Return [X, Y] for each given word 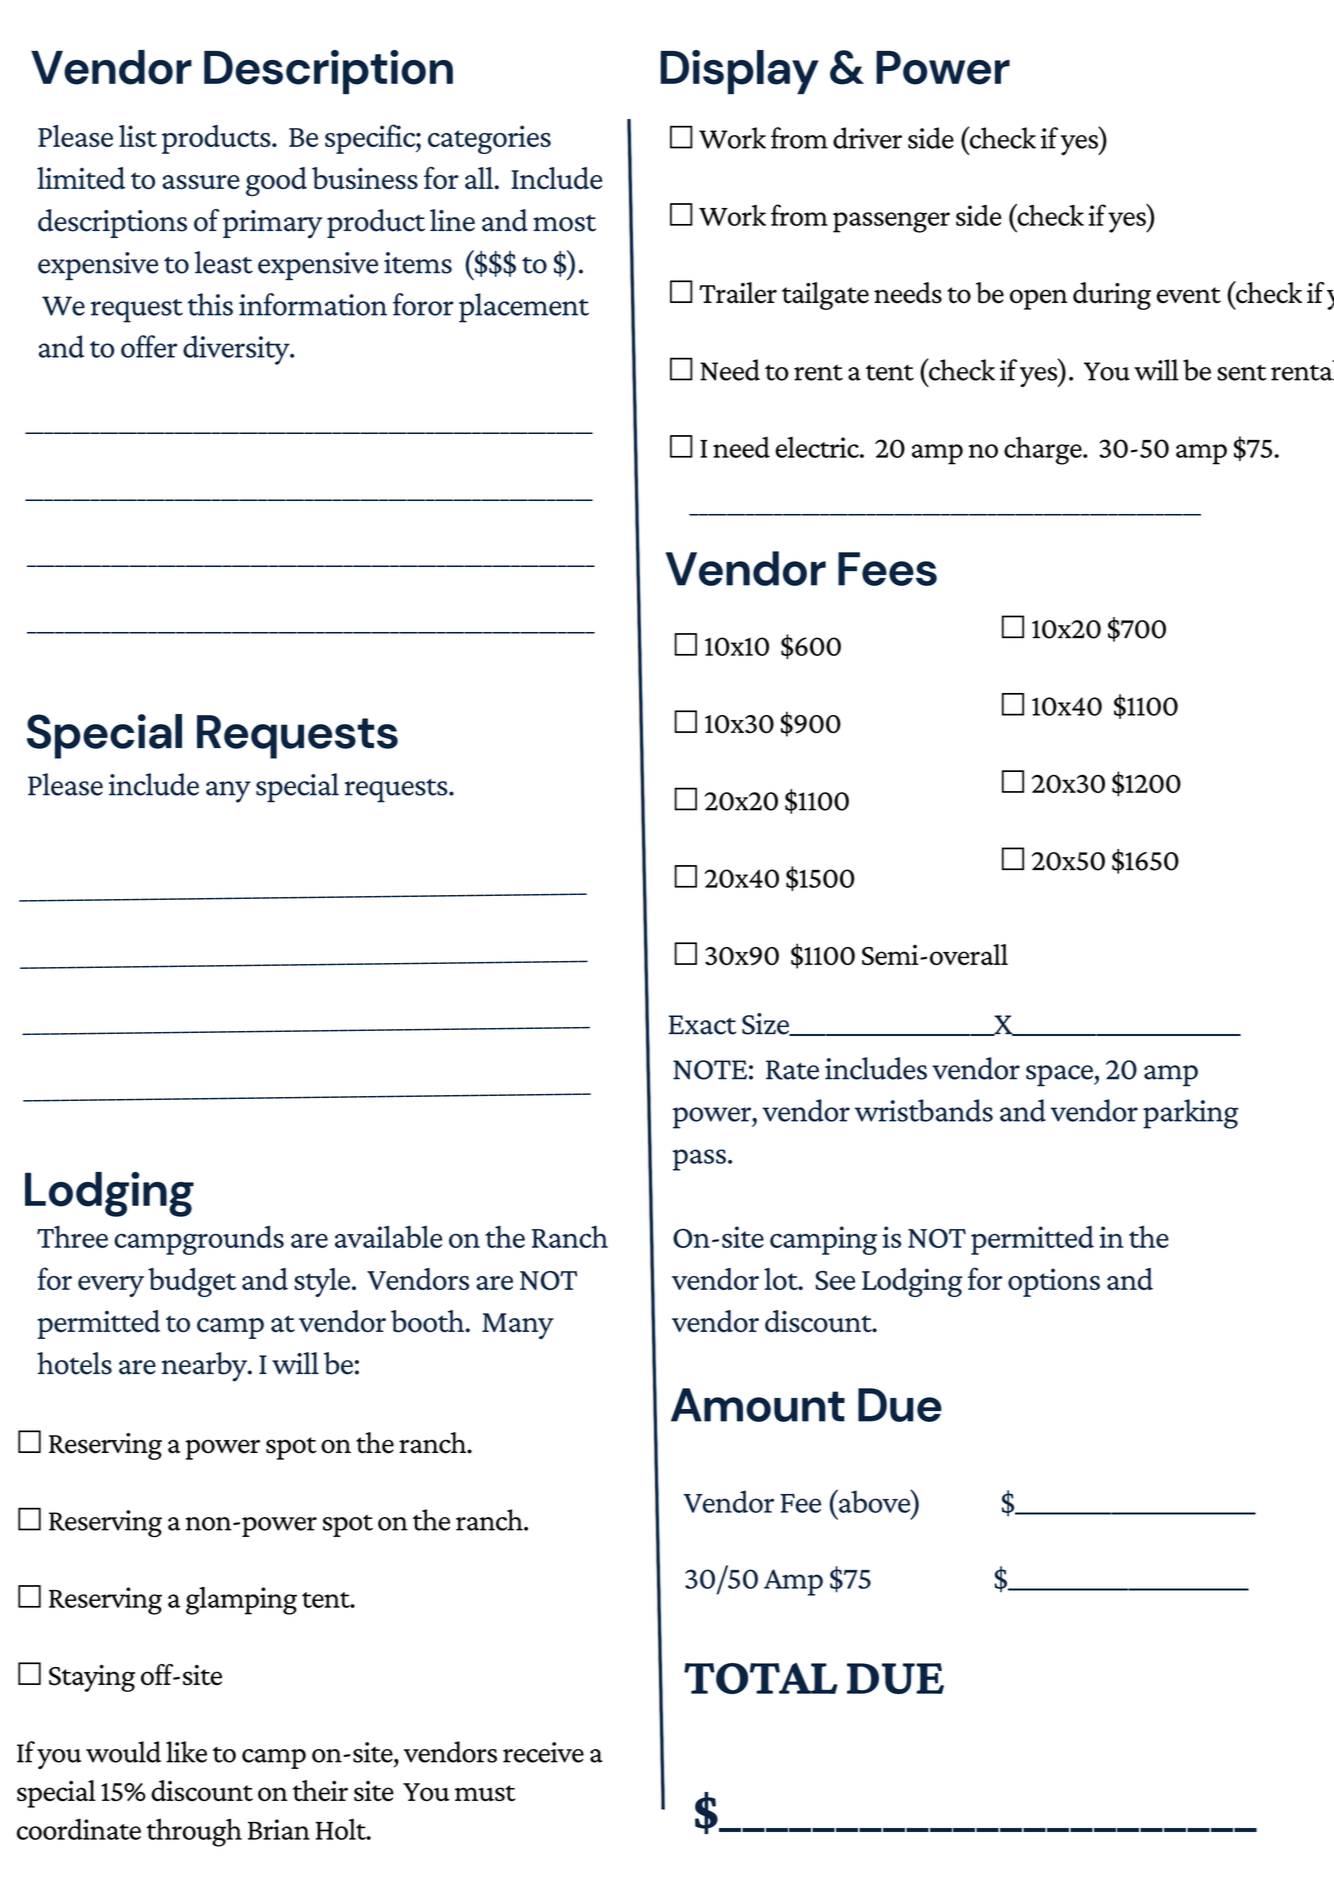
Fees [887, 569]
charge [1044, 451]
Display [740, 72]
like [186, 1752]
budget [192, 1282]
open [1039, 299]
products [217, 139]
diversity [237, 350]
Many [518, 1326]
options [1054, 1282]
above [875, 1501]
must [485, 1793]
